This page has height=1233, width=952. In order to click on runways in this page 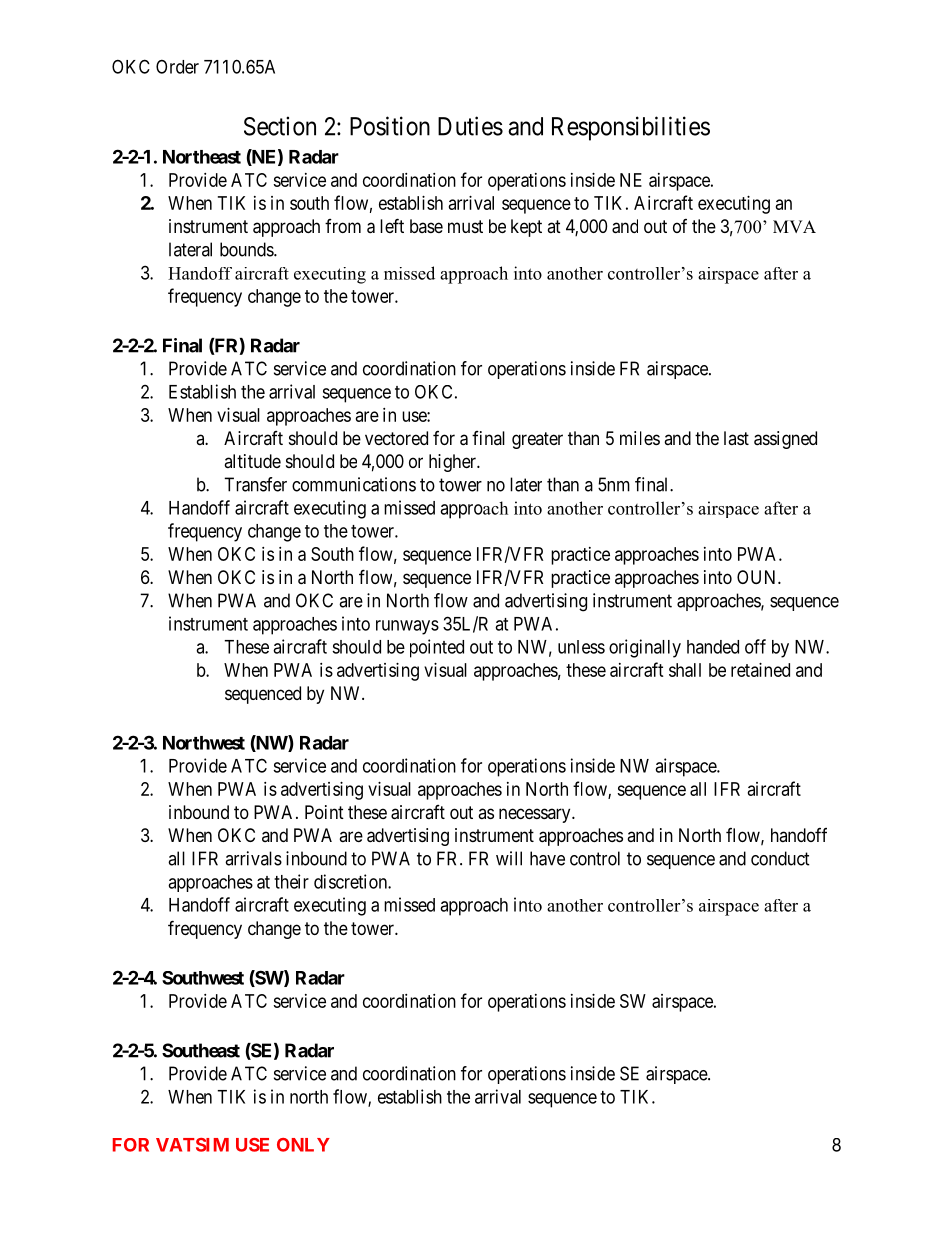, I will do `click(407, 627)`.
